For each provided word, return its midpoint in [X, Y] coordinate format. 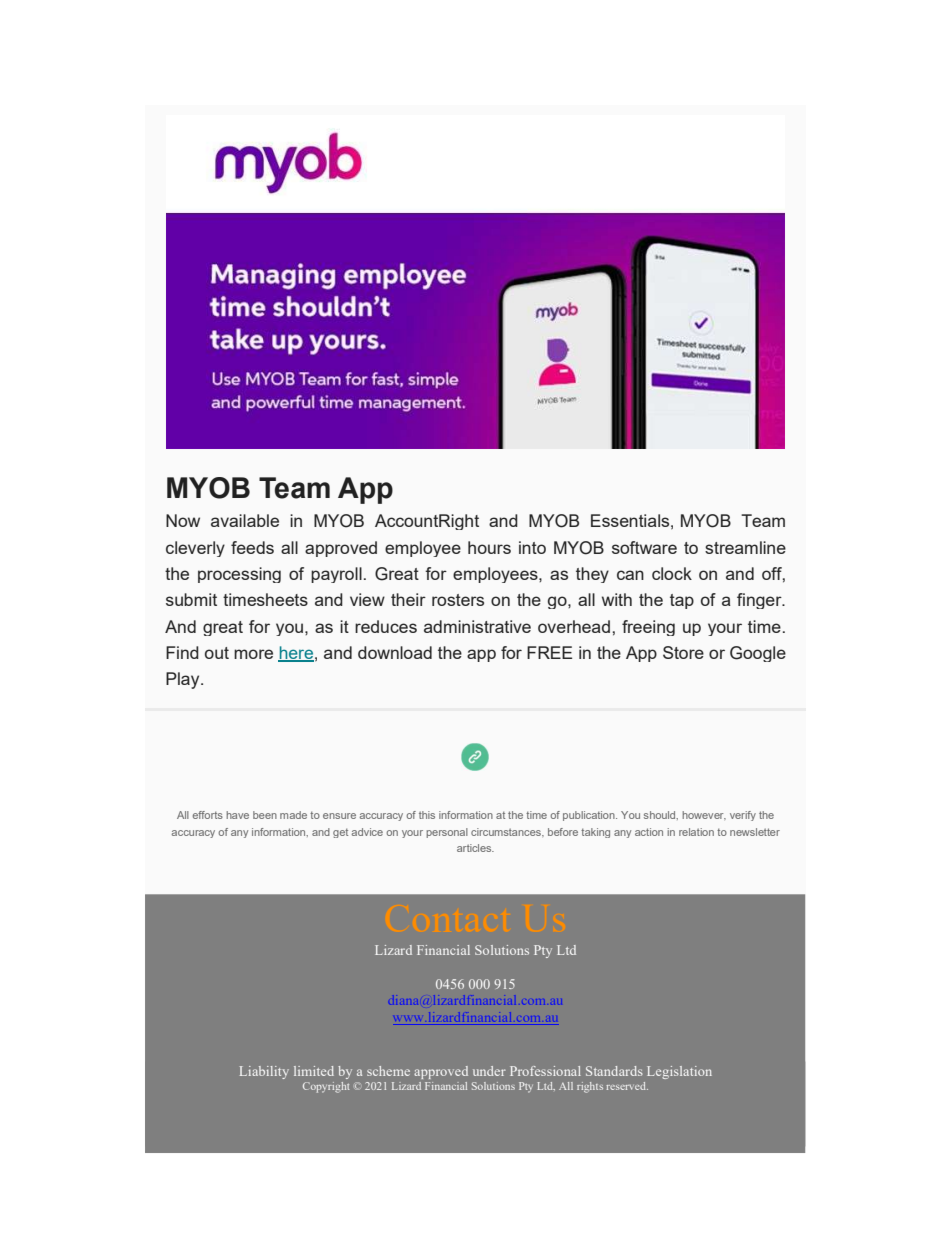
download [395, 652]
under [489, 1071]
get [340, 833]
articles [475, 848]
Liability [264, 1072]
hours [489, 547]
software [644, 547]
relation [696, 832]
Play [184, 680]
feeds [252, 547]
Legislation [679, 1072]
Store [683, 652]
